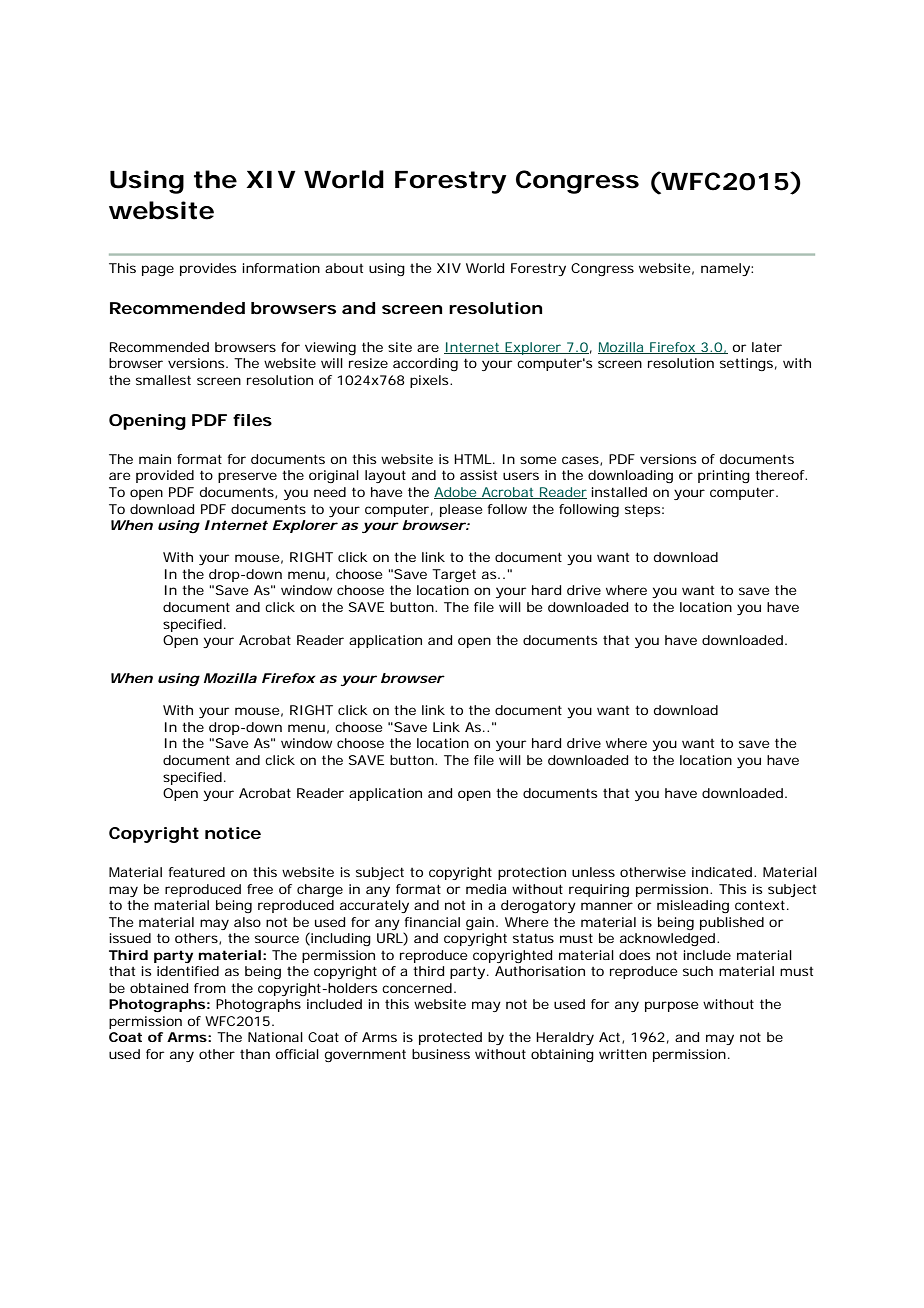 This page has height=1308, width=924. I want to click on than, so click(255, 1054).
